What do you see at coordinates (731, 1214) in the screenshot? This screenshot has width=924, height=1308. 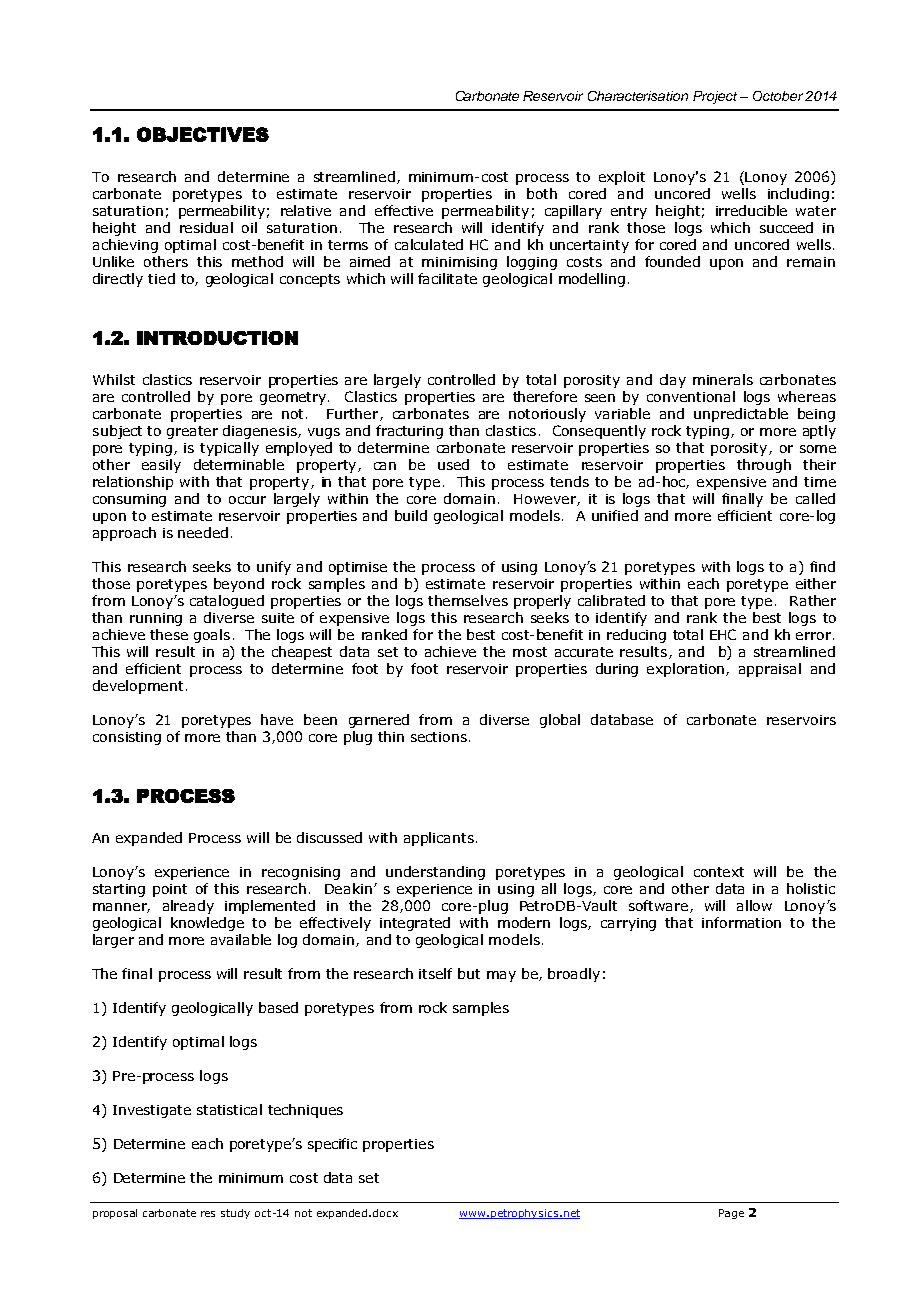 I see `Page` at bounding box center [731, 1214].
